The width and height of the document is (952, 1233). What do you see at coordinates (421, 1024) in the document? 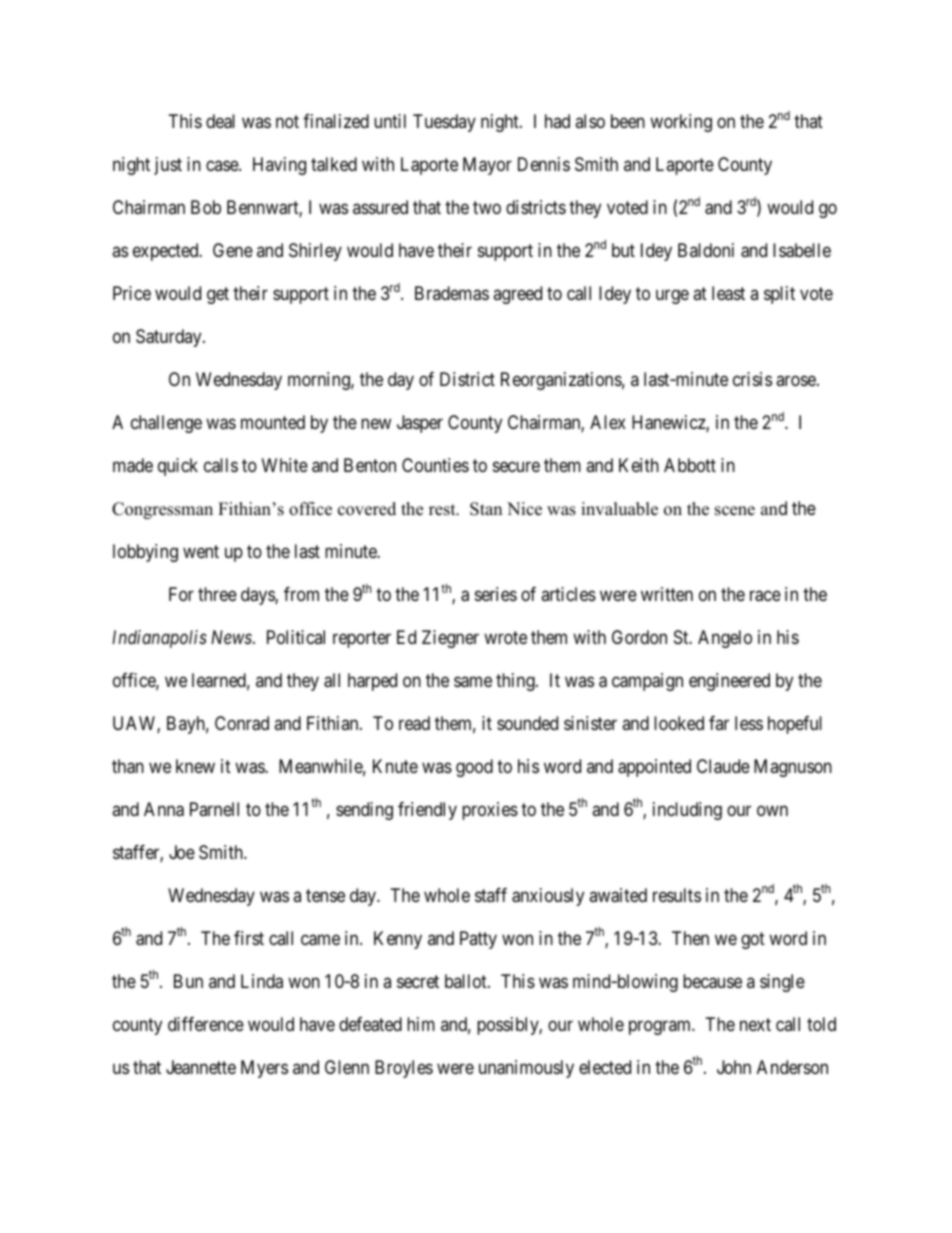
I see `him` at bounding box center [421, 1024].
